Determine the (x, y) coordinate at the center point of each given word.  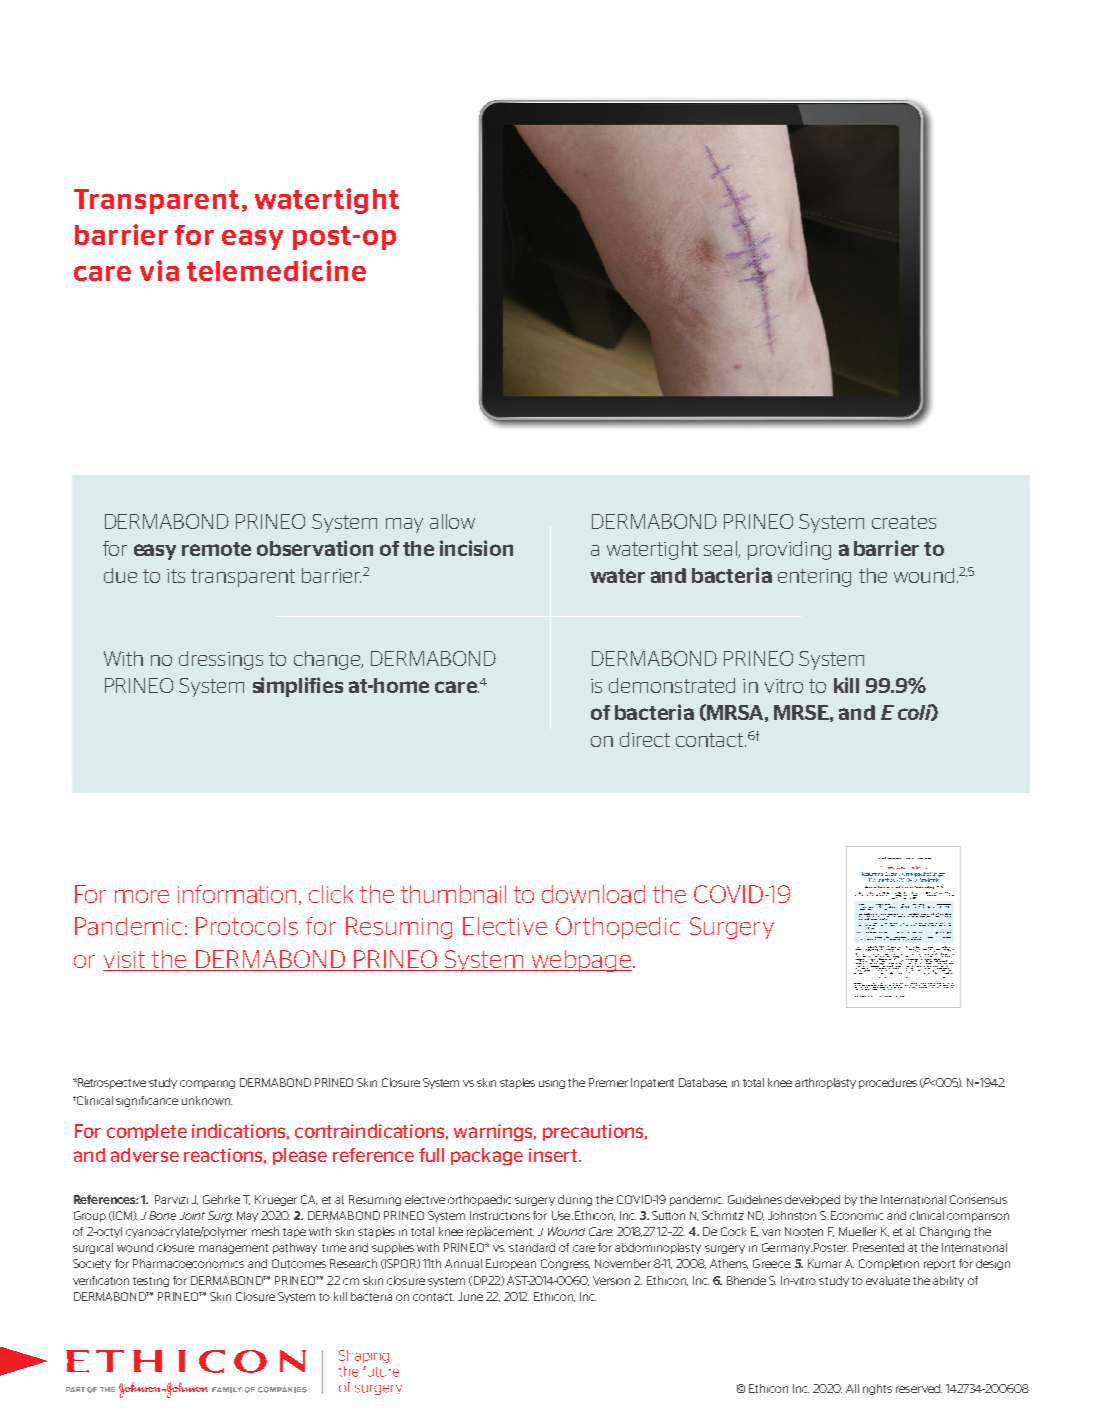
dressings (221, 660)
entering (814, 578)
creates (904, 522)
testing (151, 1282)
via (159, 270)
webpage (580, 961)
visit (124, 959)
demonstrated (672, 685)
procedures (888, 1083)
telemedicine (276, 270)
